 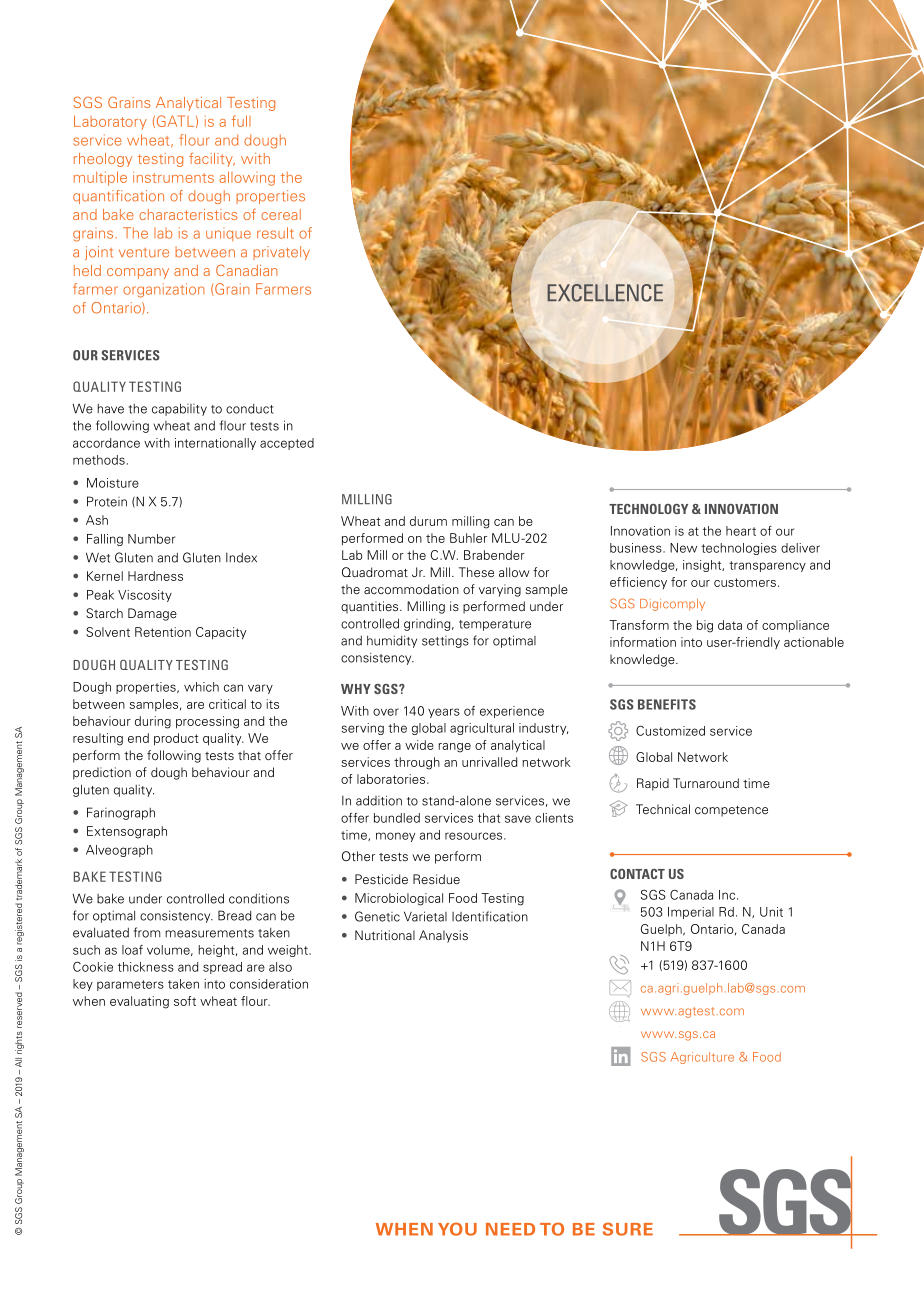 What do you see at coordinates (739, 549) in the image?
I see `technologies` at bounding box center [739, 549].
